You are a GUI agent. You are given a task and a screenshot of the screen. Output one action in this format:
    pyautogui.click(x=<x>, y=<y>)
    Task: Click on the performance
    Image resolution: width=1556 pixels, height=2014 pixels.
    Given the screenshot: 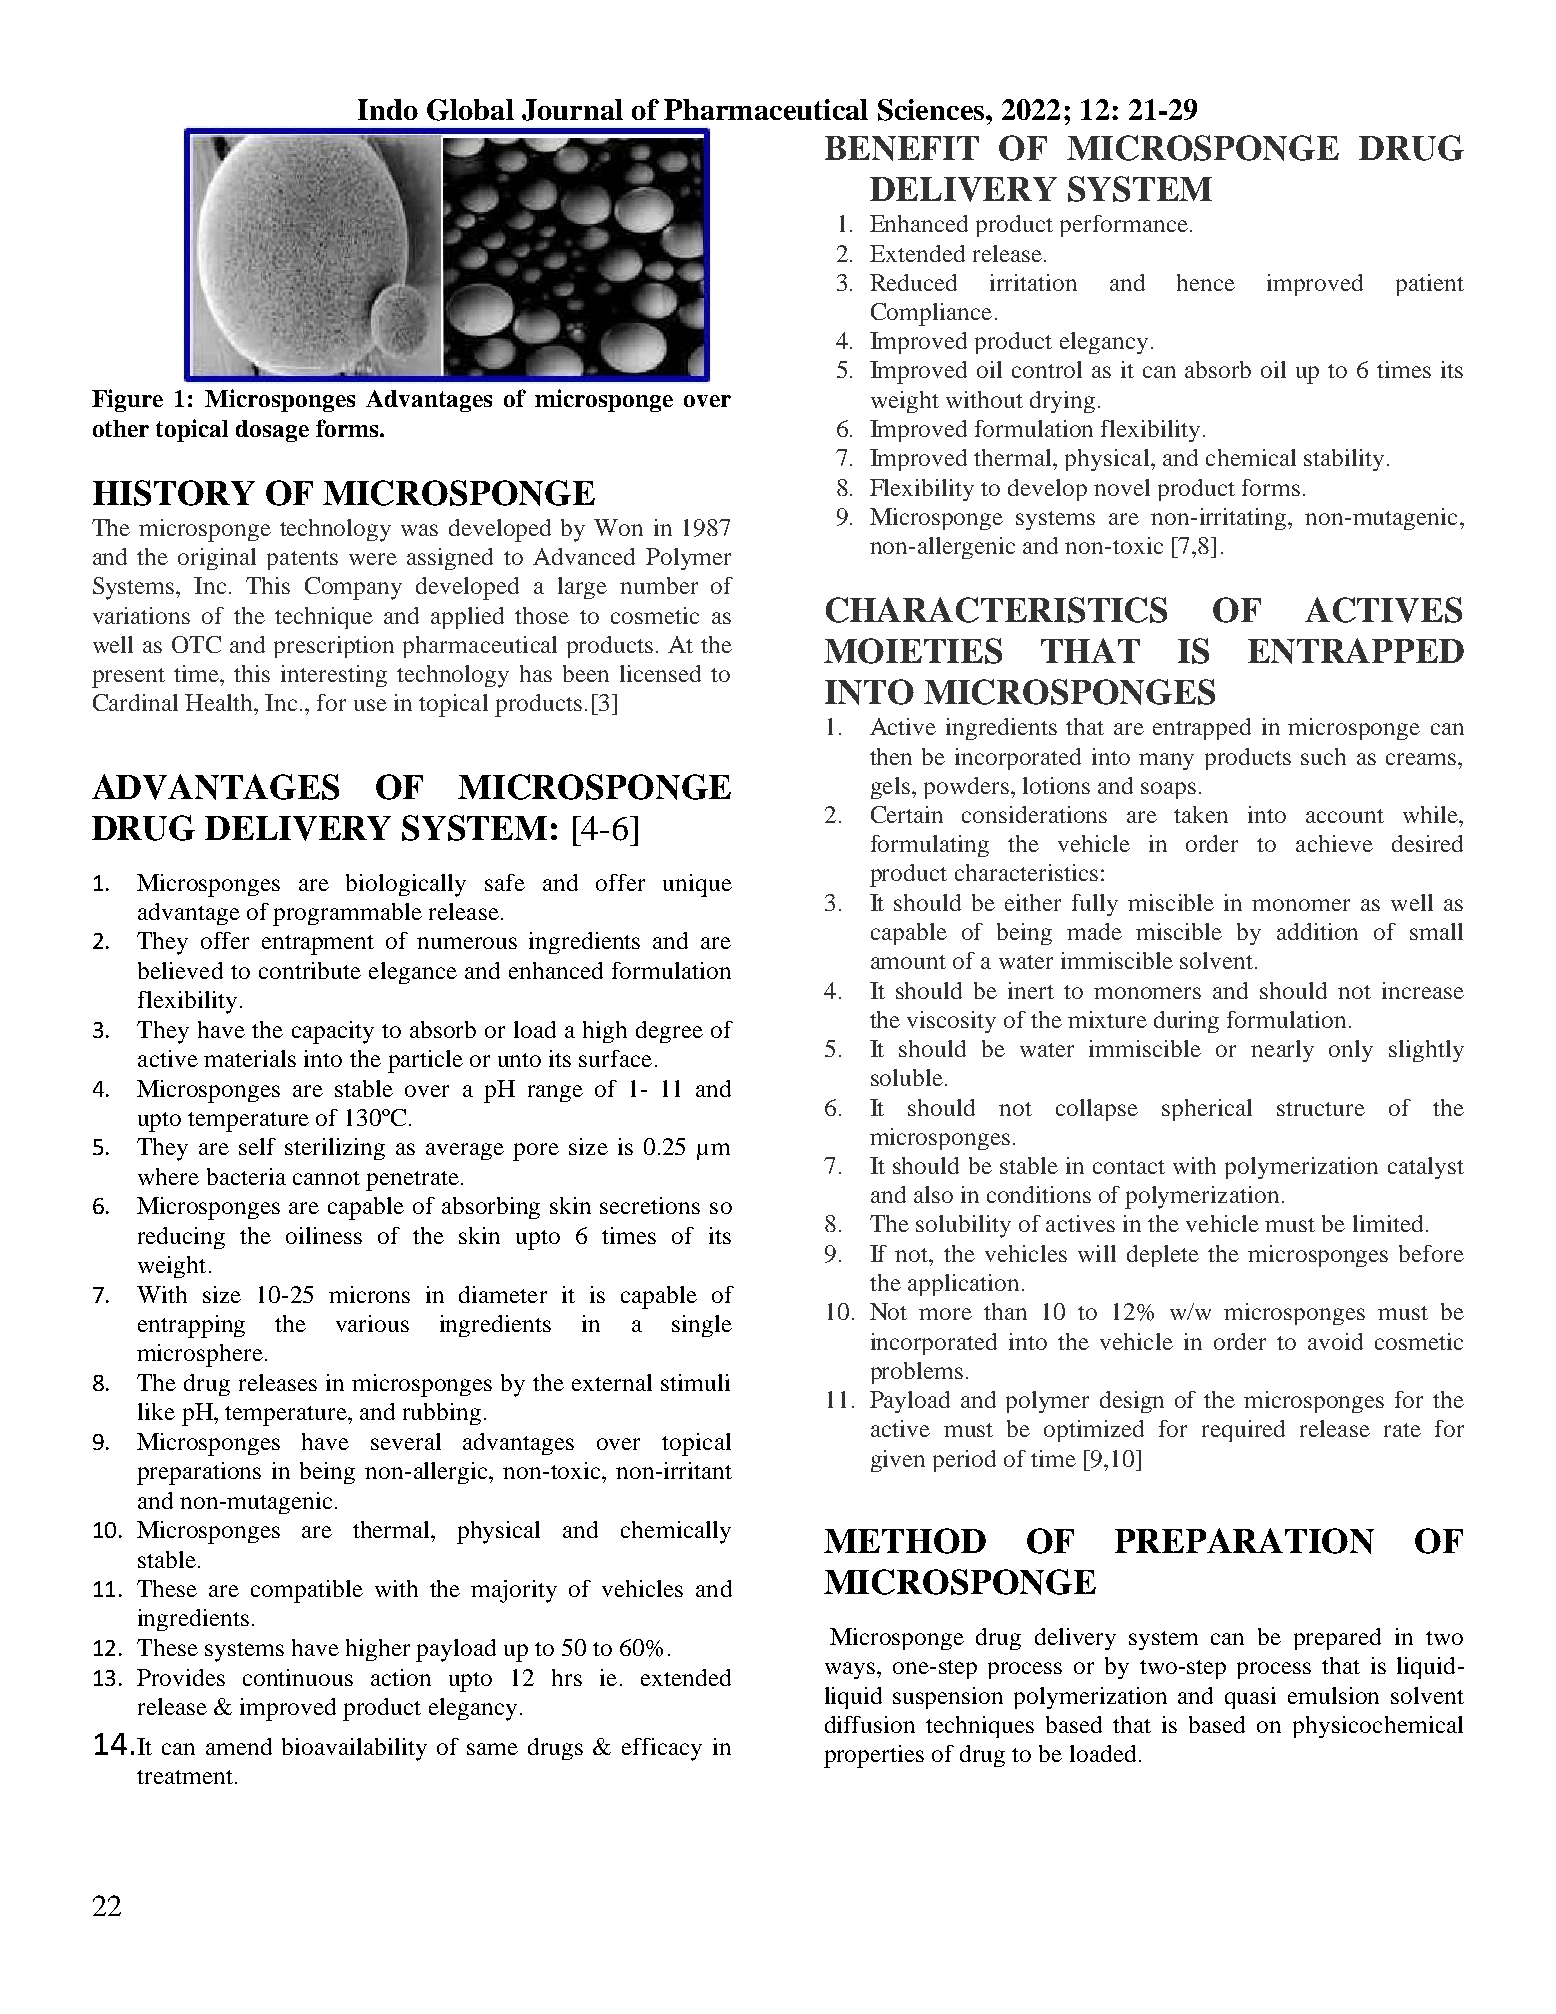 What is the action you would take?
    pyautogui.click(x=1124, y=226)
